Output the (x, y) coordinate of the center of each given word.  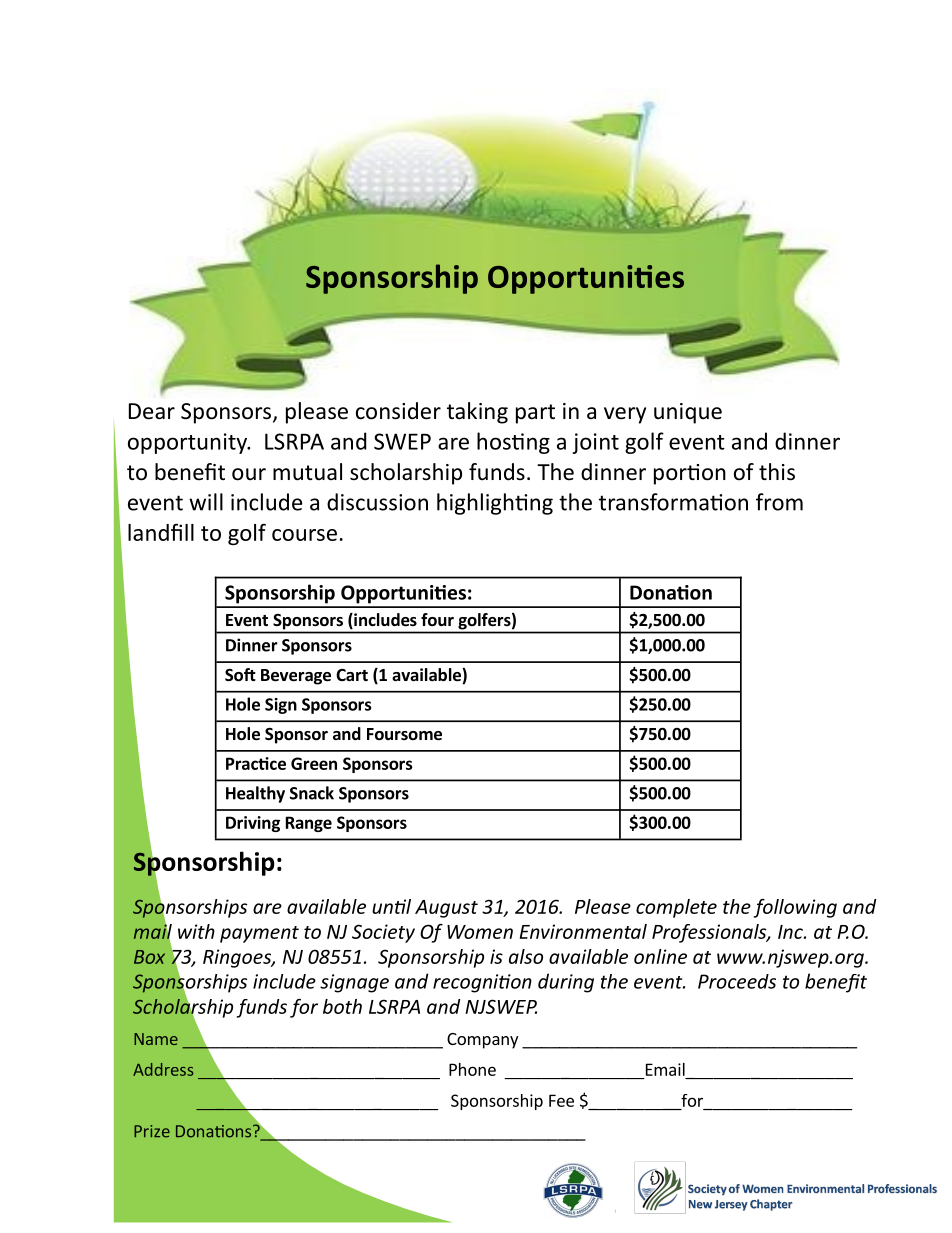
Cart (352, 675)
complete (676, 908)
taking (477, 413)
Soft (240, 675)
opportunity (189, 443)
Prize (152, 1131)
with (196, 931)
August (446, 909)
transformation (673, 502)
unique (688, 413)
